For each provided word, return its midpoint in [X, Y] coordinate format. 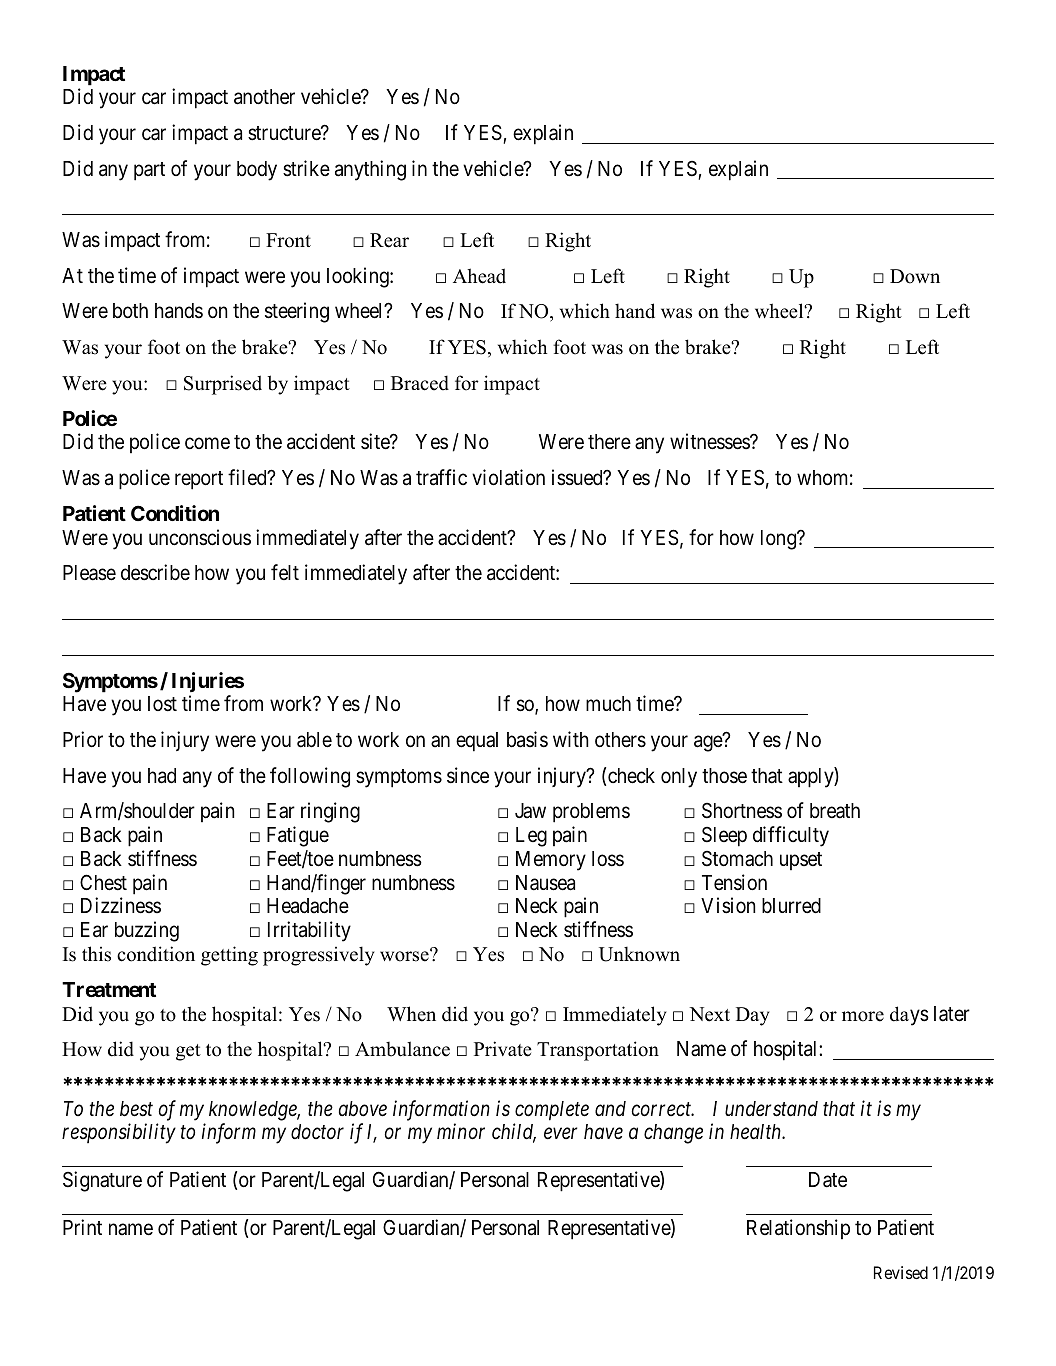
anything [370, 170]
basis [527, 739]
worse [405, 956]
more [863, 1016]
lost [162, 704]
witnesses [710, 441]
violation [508, 477]
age [709, 743]
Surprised [223, 385]
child [514, 1133]
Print [82, 1227]
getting [229, 956]
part [149, 171]
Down [915, 276]
